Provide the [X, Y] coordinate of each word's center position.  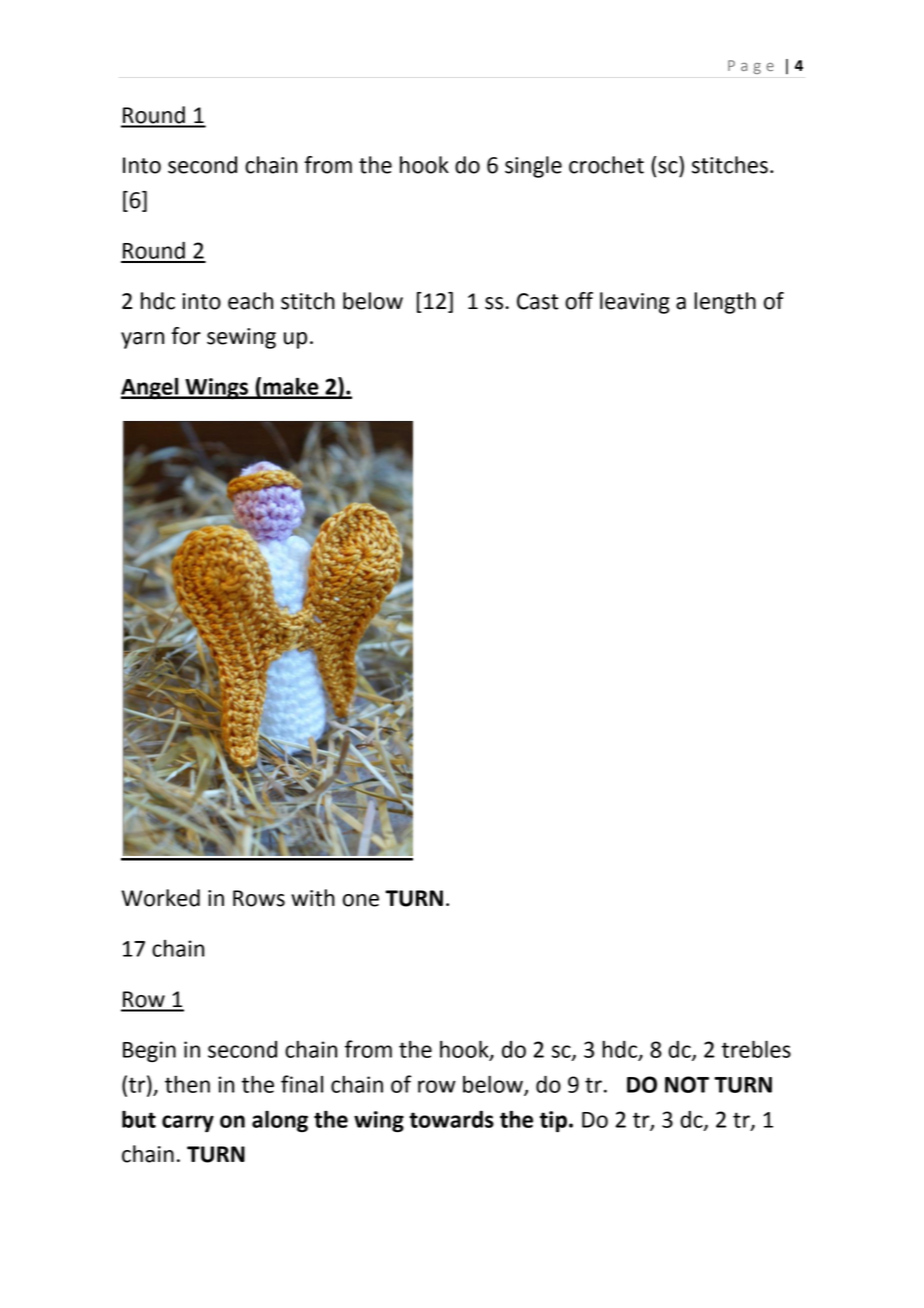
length [725, 303]
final [302, 1084]
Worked [160, 898]
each [250, 301]
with [313, 898]
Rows [259, 898]
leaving [635, 303]
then [187, 1084]
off [579, 301]
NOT [687, 1084]
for [186, 336]
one [361, 900]
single [533, 167]
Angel [151, 388]
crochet [606, 165]
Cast [538, 301]
